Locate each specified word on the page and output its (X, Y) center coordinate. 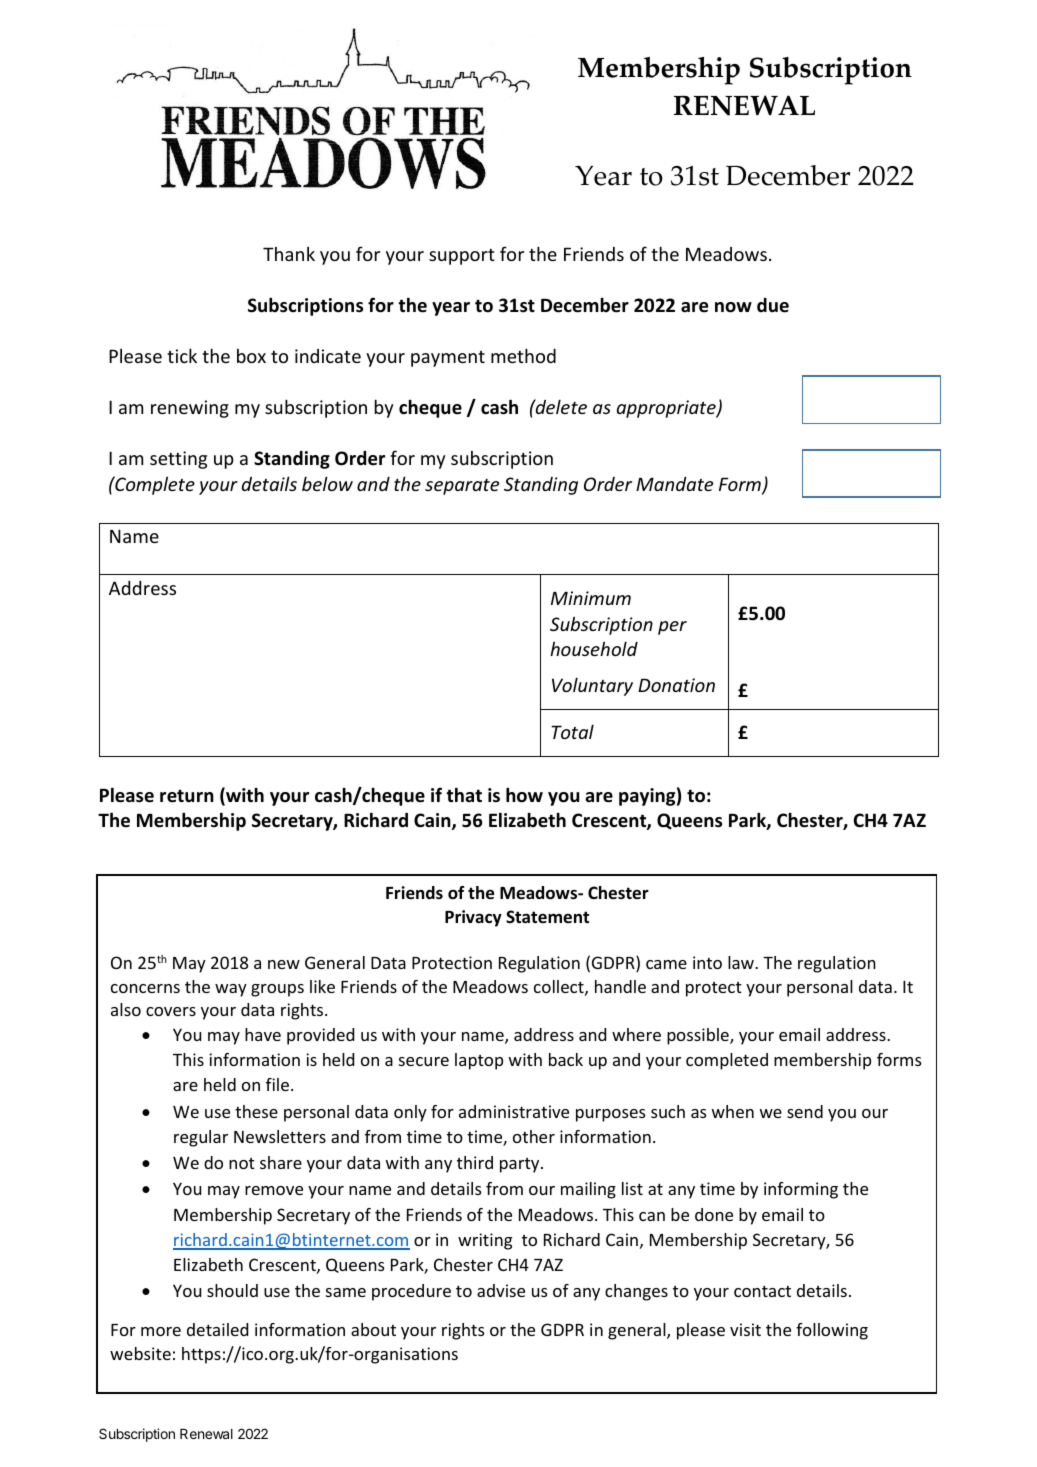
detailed (217, 1329)
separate (462, 487)
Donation (676, 685)
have (263, 1034)
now (733, 307)
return (187, 796)
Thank (289, 254)
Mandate (674, 484)
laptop (479, 1061)
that (464, 794)
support (462, 257)
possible (699, 1036)
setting (178, 460)
